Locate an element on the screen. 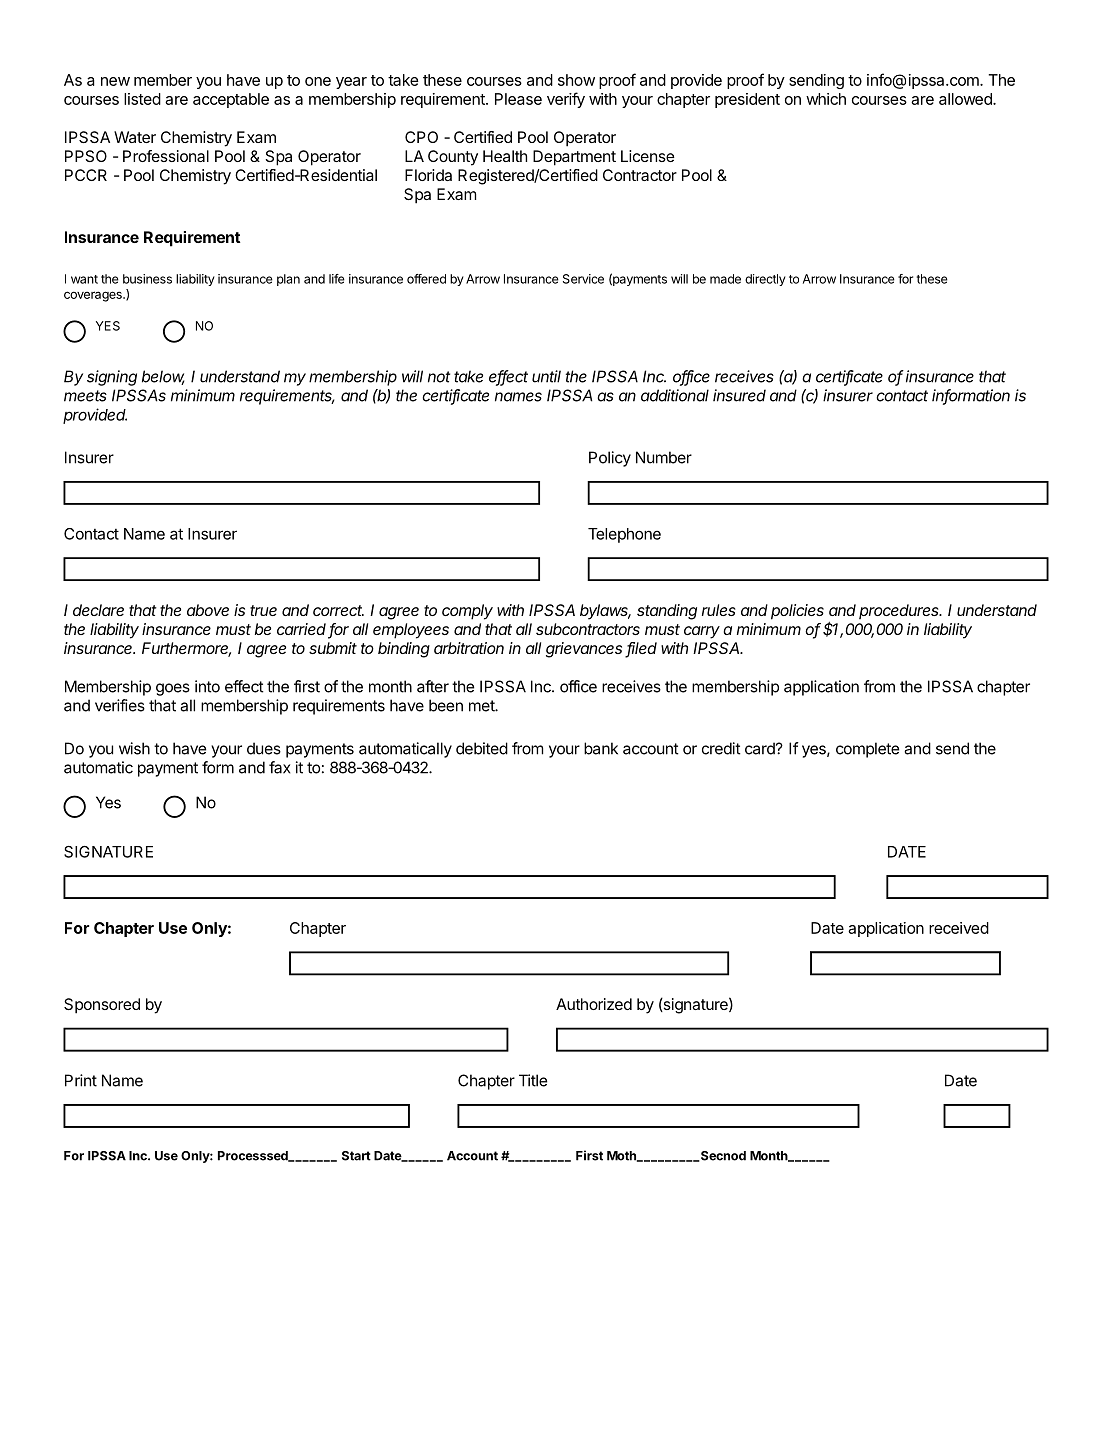 This screenshot has height=1440, width=1112. Authorized is located at coordinates (594, 1004).
